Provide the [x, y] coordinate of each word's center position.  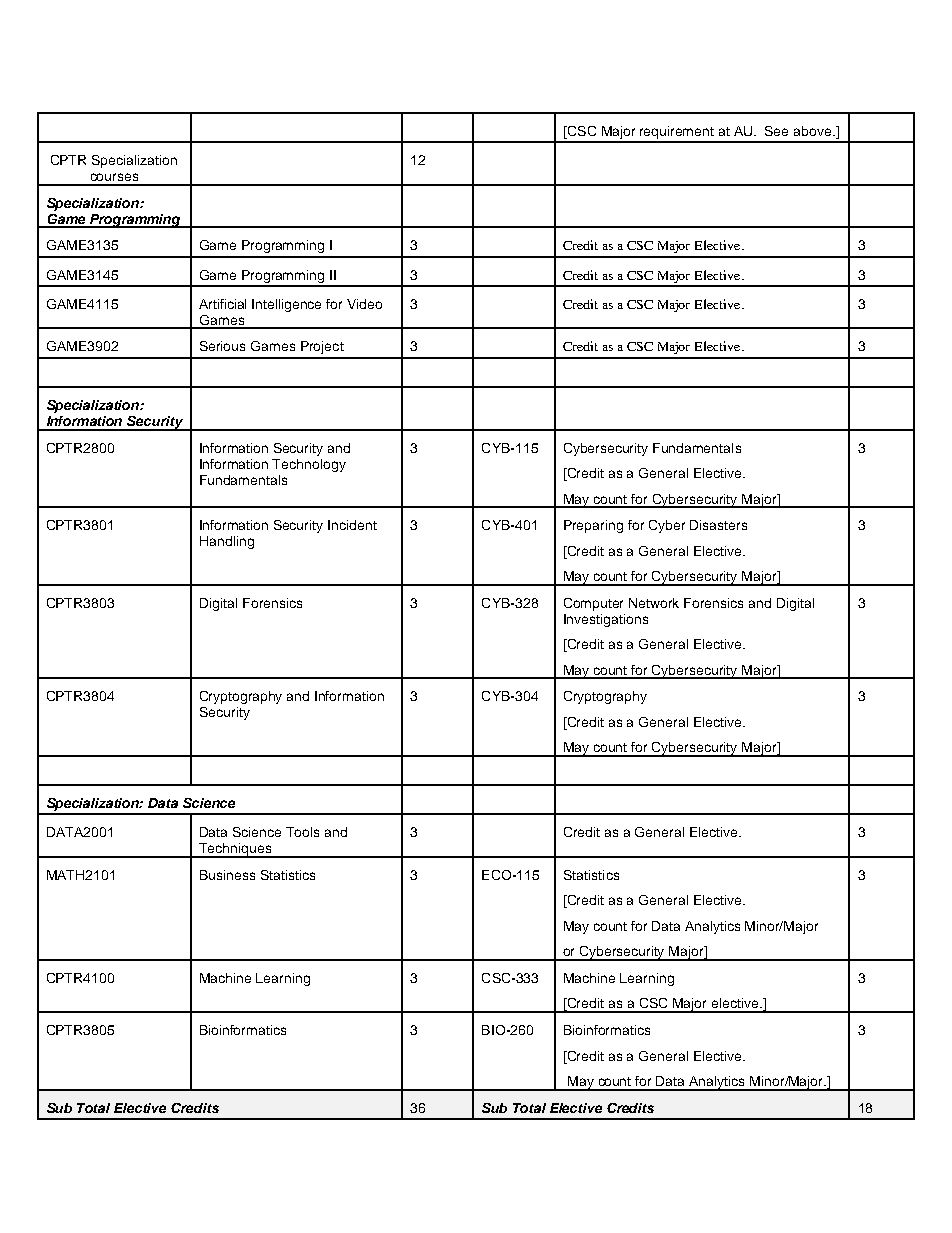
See [776, 131]
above [814, 131]
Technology [309, 465]
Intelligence [286, 305]
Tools [302, 832]
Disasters [718, 525]
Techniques [235, 850]
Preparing [593, 526]
